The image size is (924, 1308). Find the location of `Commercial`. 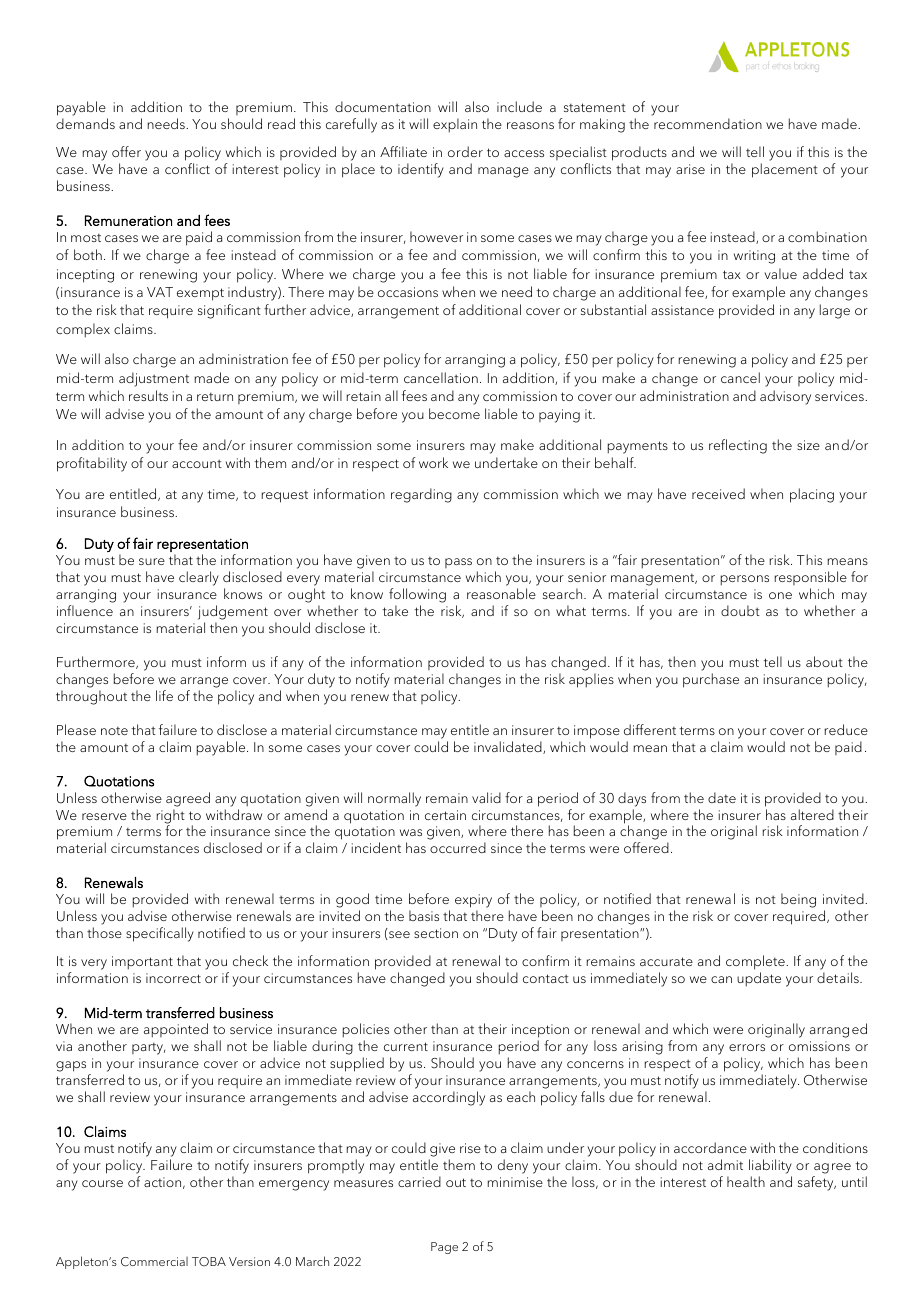

Commercial is located at coordinates (154, 1262).
